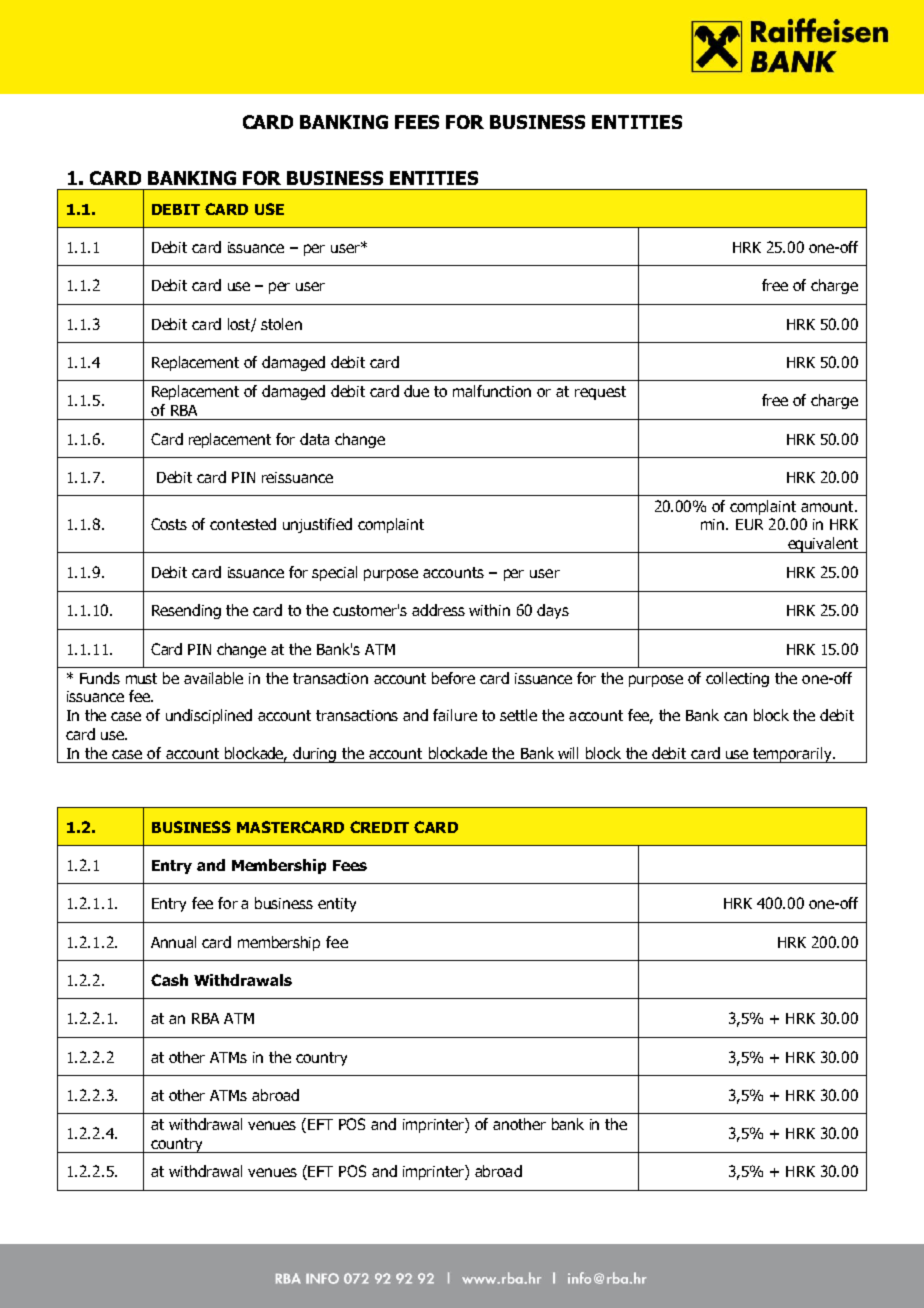  I want to click on equivalent, so click(823, 545).
